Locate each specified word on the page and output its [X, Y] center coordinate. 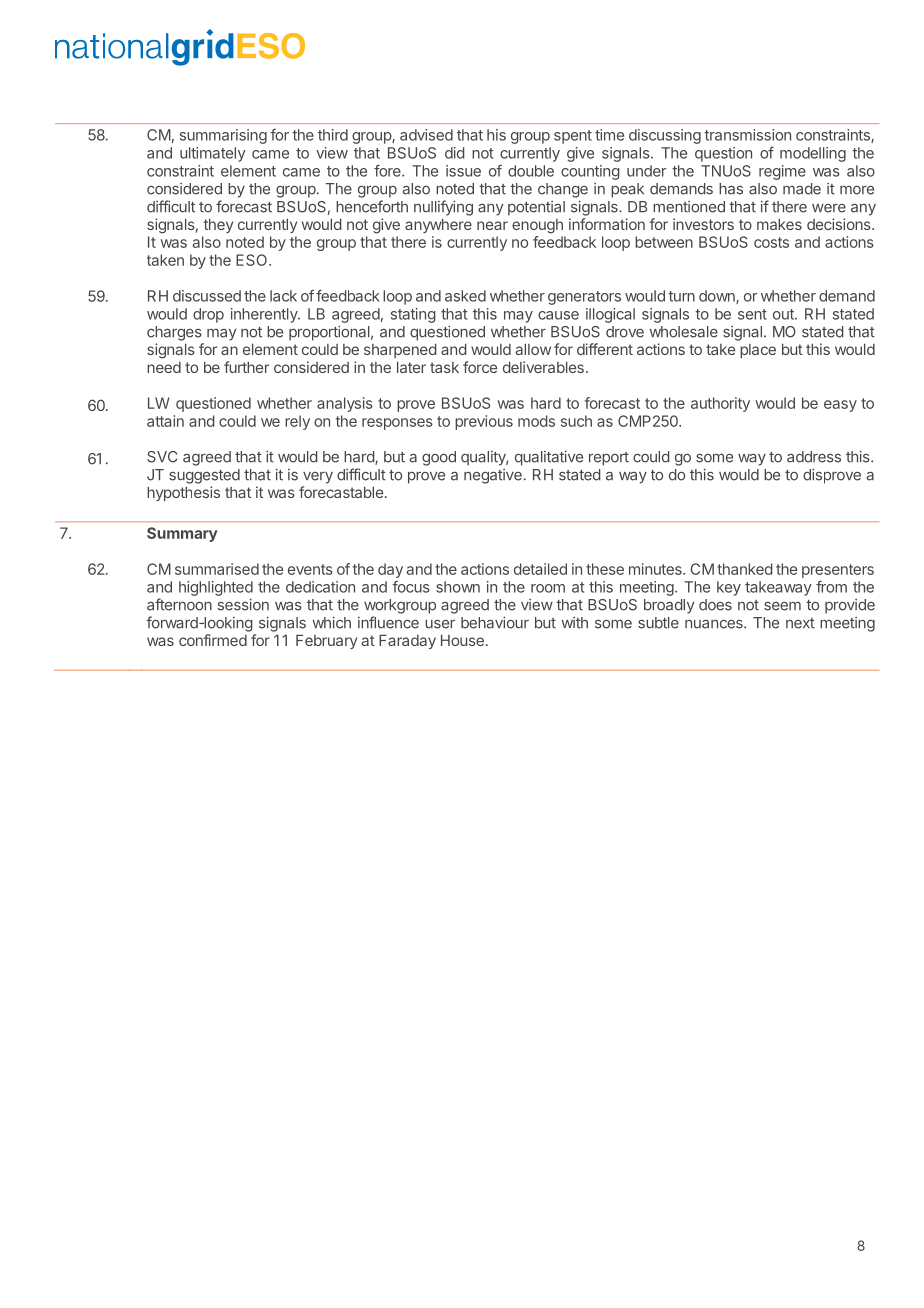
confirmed [213, 640]
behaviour [495, 622]
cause [558, 315]
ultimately [213, 154]
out [784, 314]
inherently [265, 315]
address [814, 457]
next [800, 623]
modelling [813, 154]
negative [493, 476]
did [455, 153]
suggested [204, 476]
